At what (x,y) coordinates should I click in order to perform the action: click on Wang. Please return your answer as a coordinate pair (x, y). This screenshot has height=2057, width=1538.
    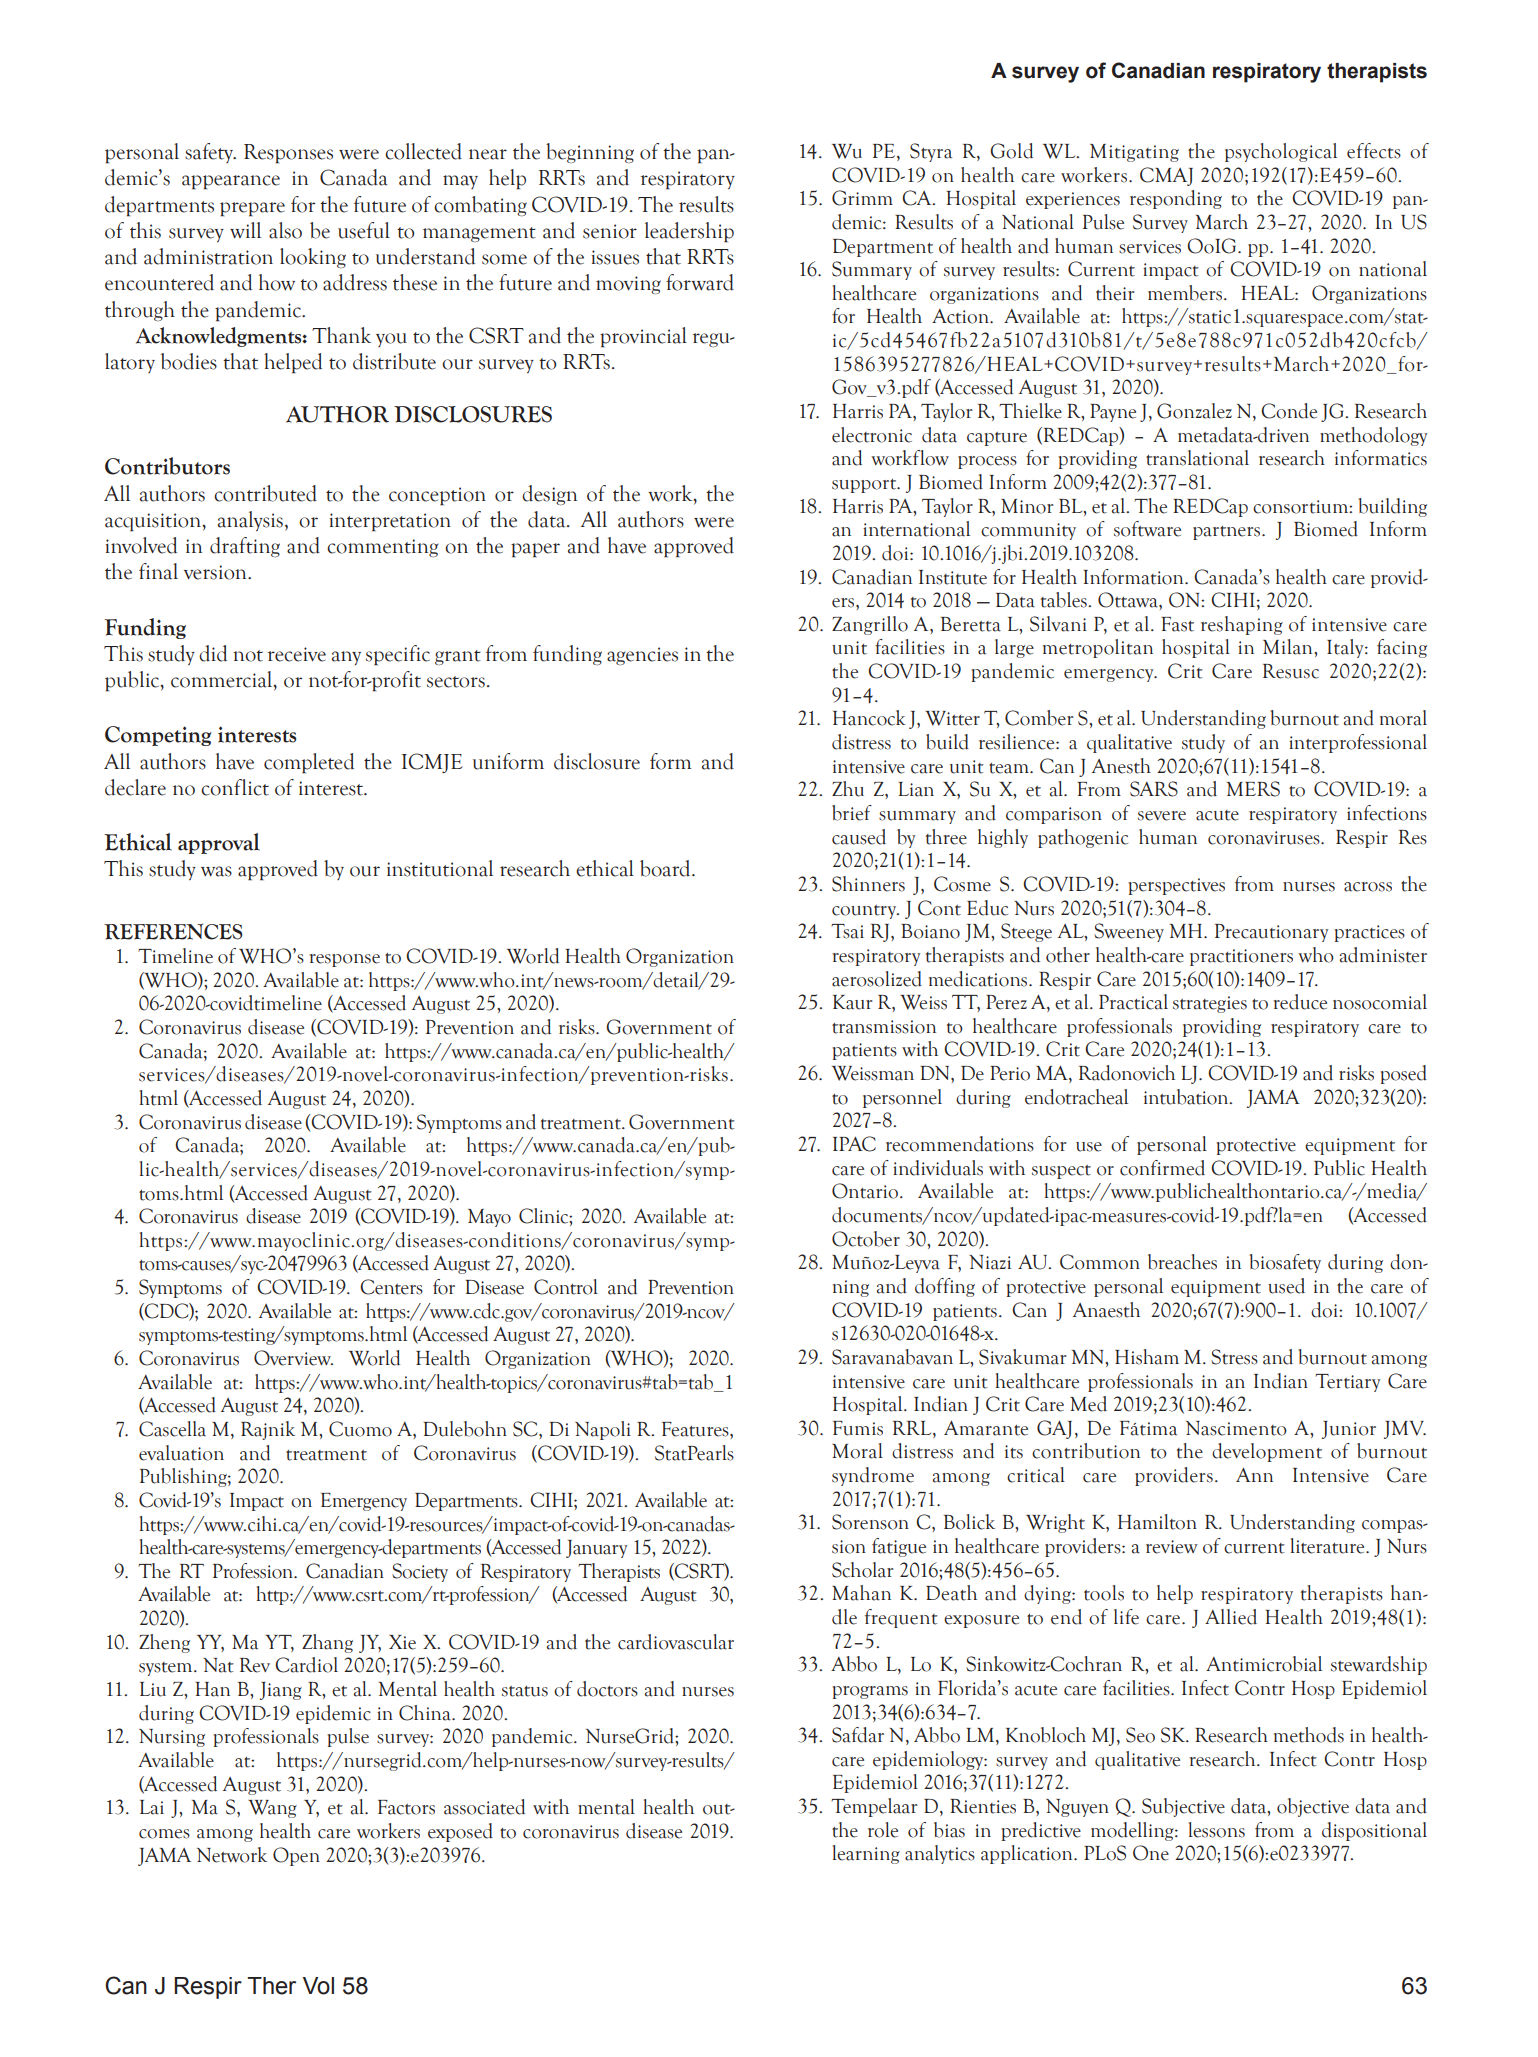
    Looking at the image, I should click on (272, 1809).
